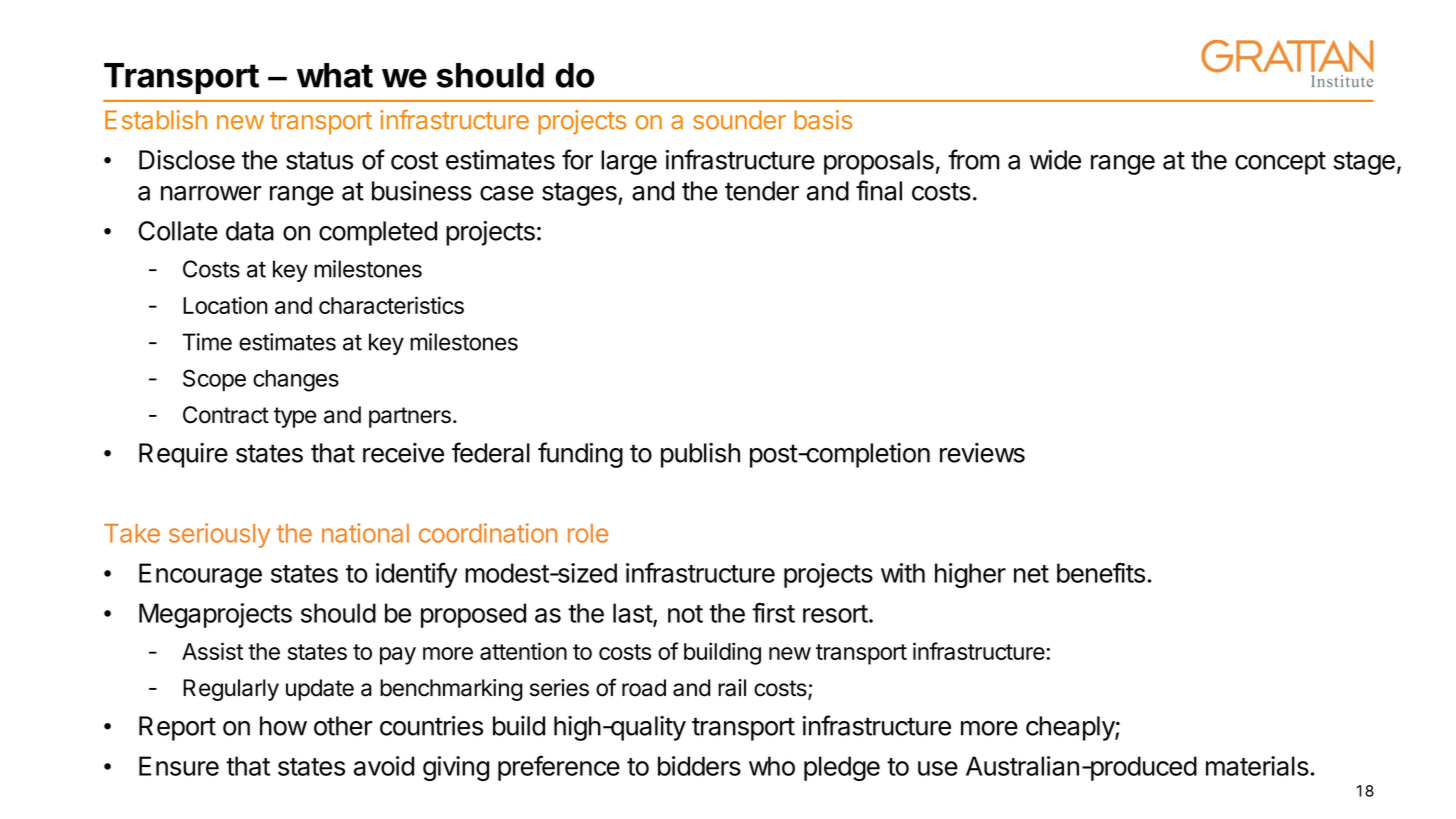 The image size is (1456, 819). I want to click on publish, so click(700, 455).
